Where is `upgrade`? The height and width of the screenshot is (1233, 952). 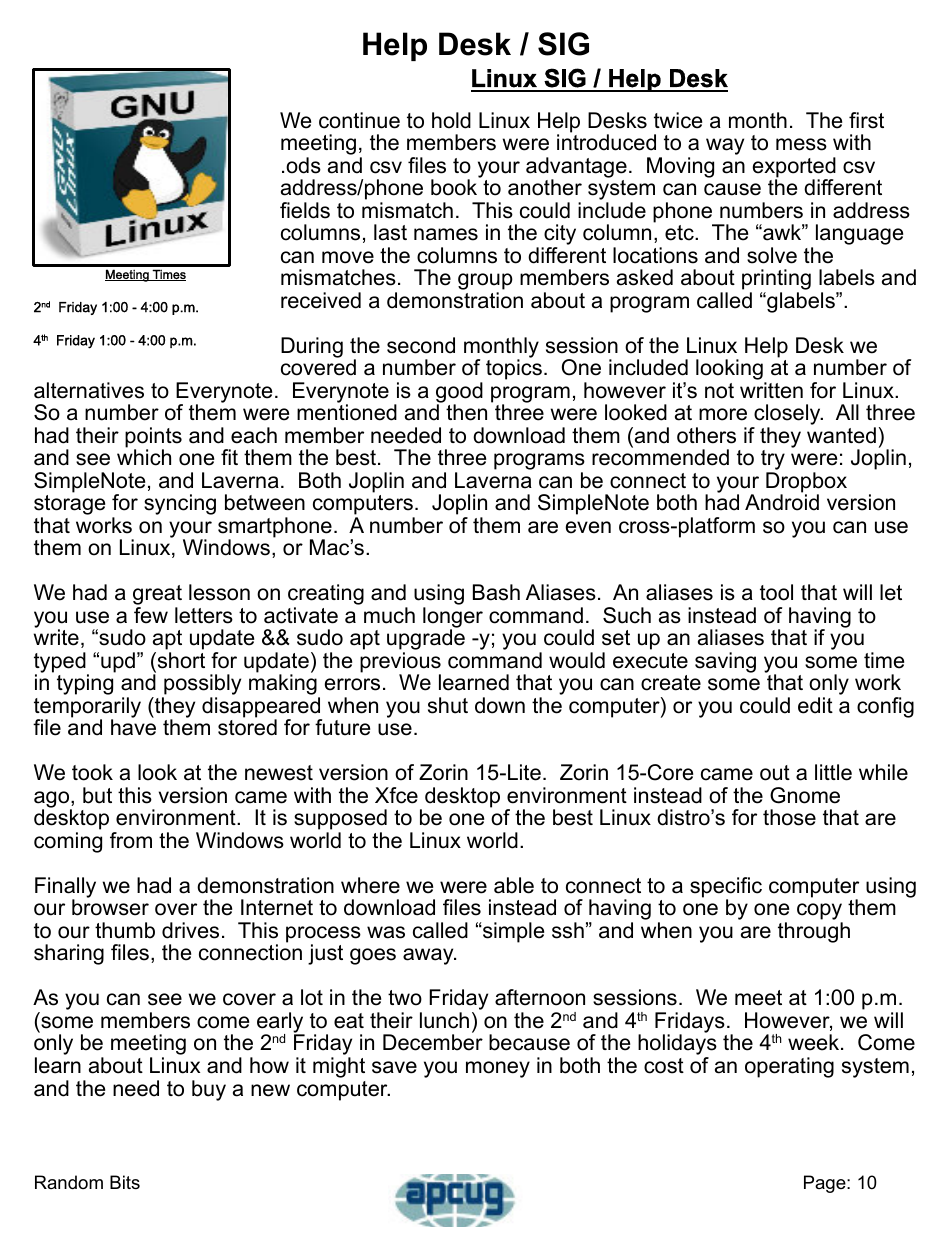 upgrade is located at coordinates (426, 641).
